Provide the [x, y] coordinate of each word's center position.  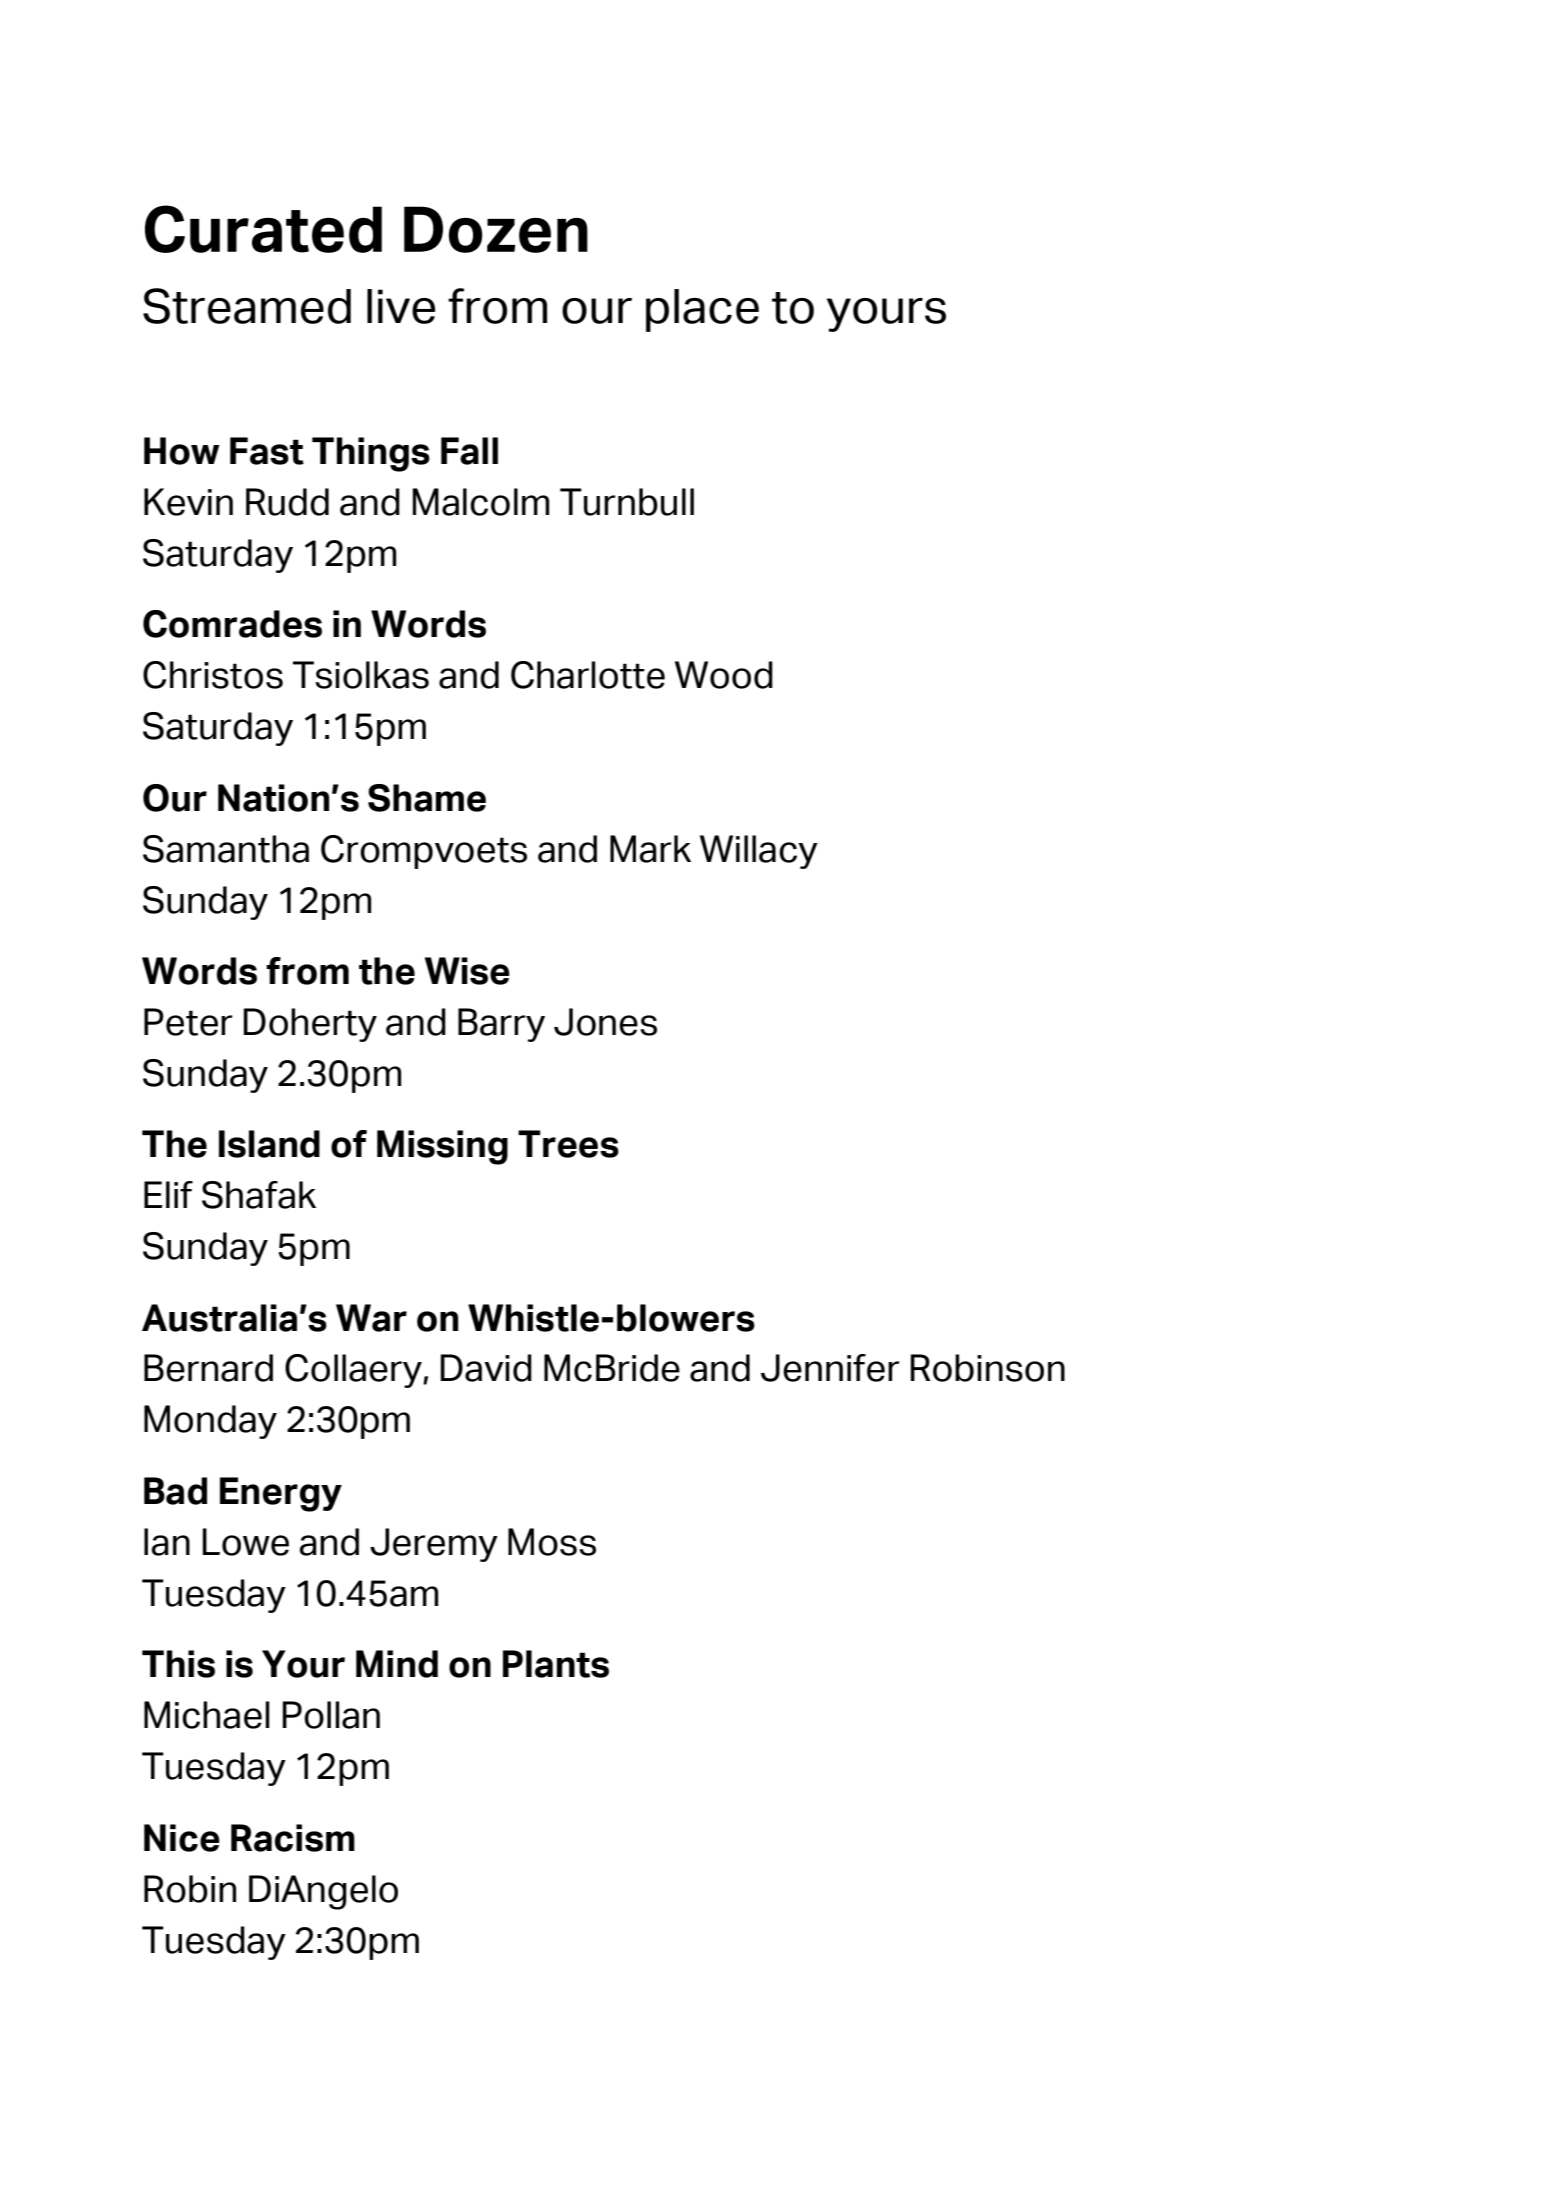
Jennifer [830, 1368]
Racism [293, 1838]
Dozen [496, 229]
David [486, 1368]
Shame [427, 798]
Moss [552, 1542]
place [702, 310]
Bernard [208, 1368]
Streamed [247, 306]
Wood [724, 675]
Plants [556, 1664]
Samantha [226, 849]
